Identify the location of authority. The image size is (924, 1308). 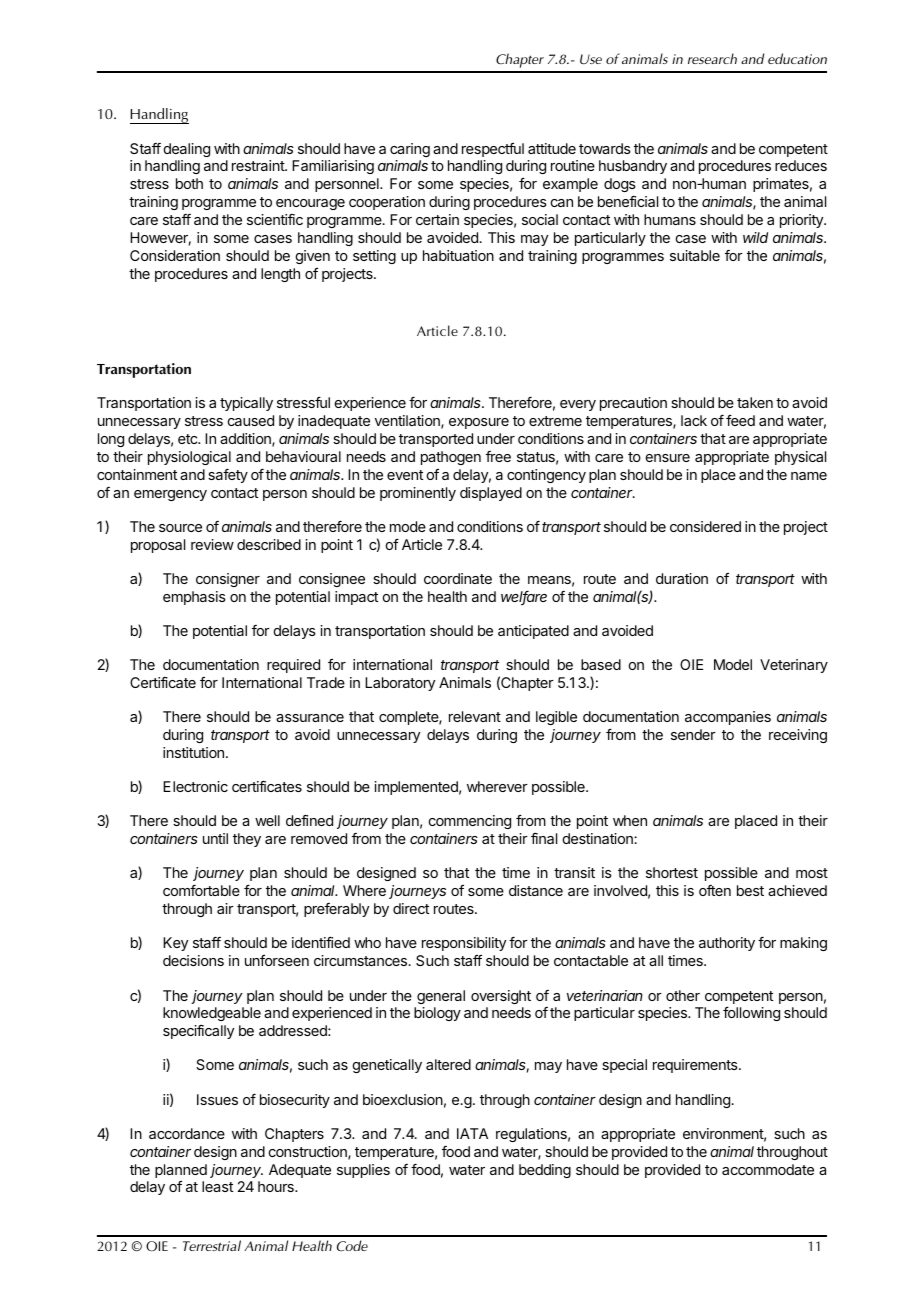
(727, 944).
